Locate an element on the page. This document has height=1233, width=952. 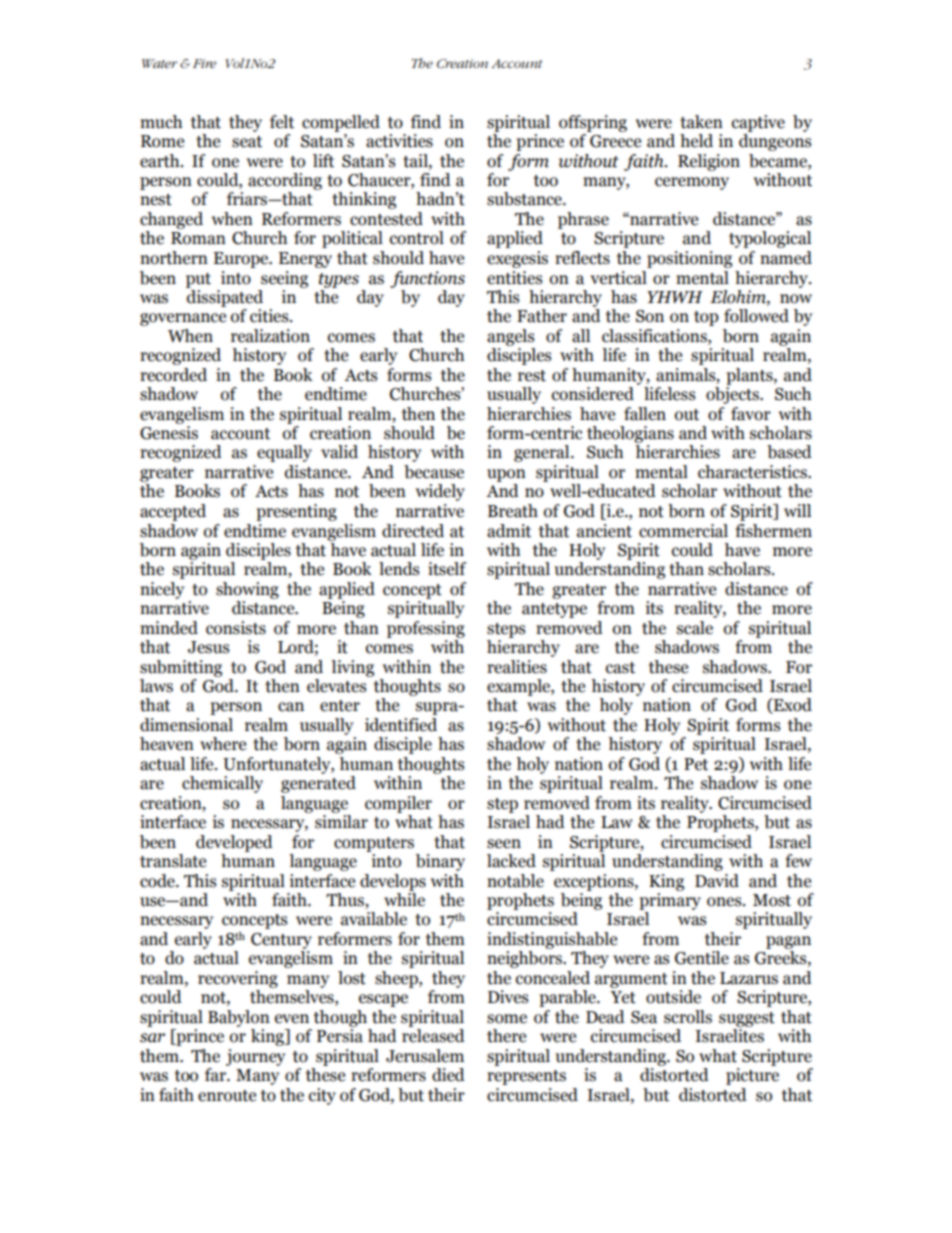
developed is located at coordinates (234, 843).
